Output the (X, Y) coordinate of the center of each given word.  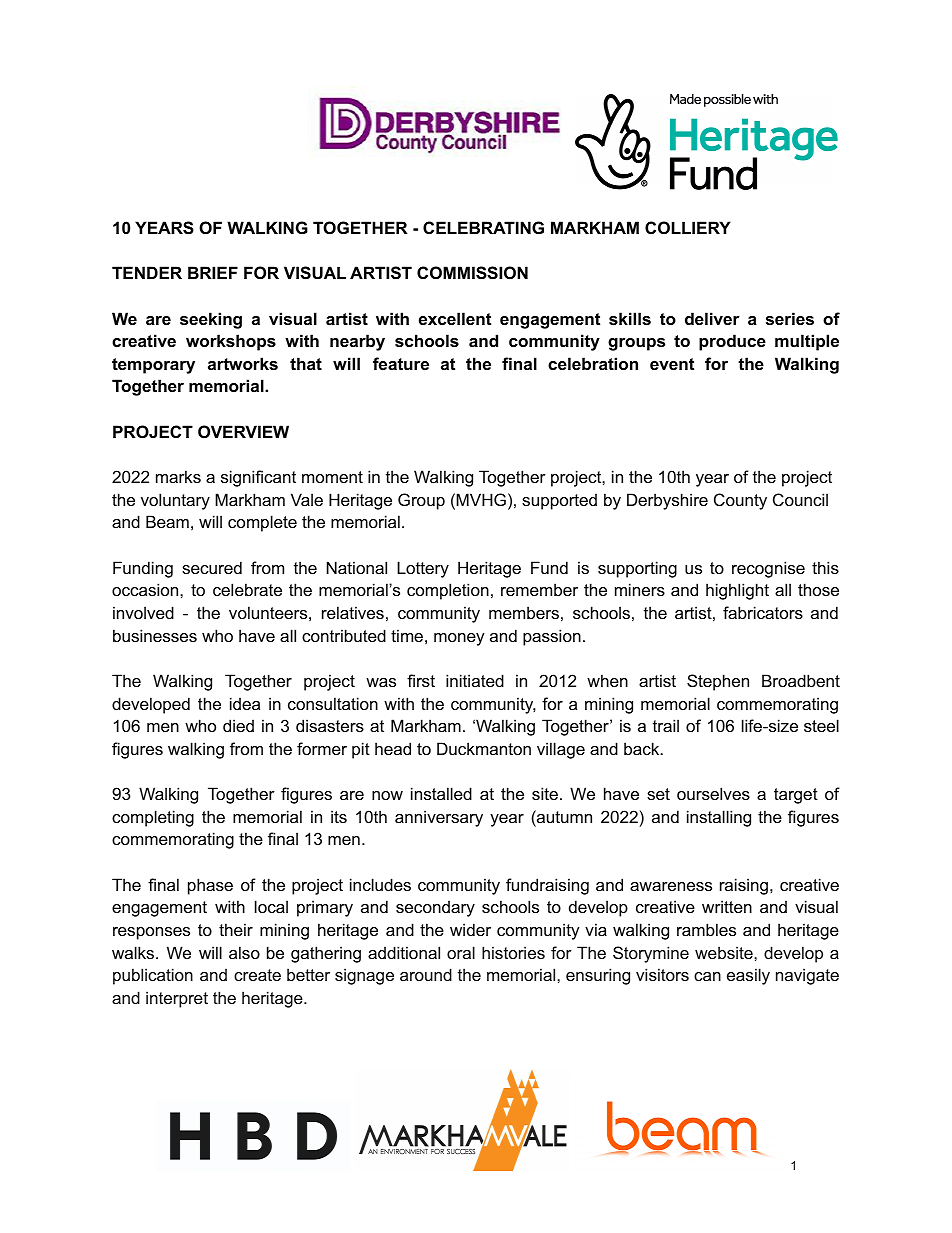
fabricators (763, 612)
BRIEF (213, 272)
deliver (712, 318)
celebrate (247, 589)
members (524, 612)
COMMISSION (472, 273)
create (257, 975)
